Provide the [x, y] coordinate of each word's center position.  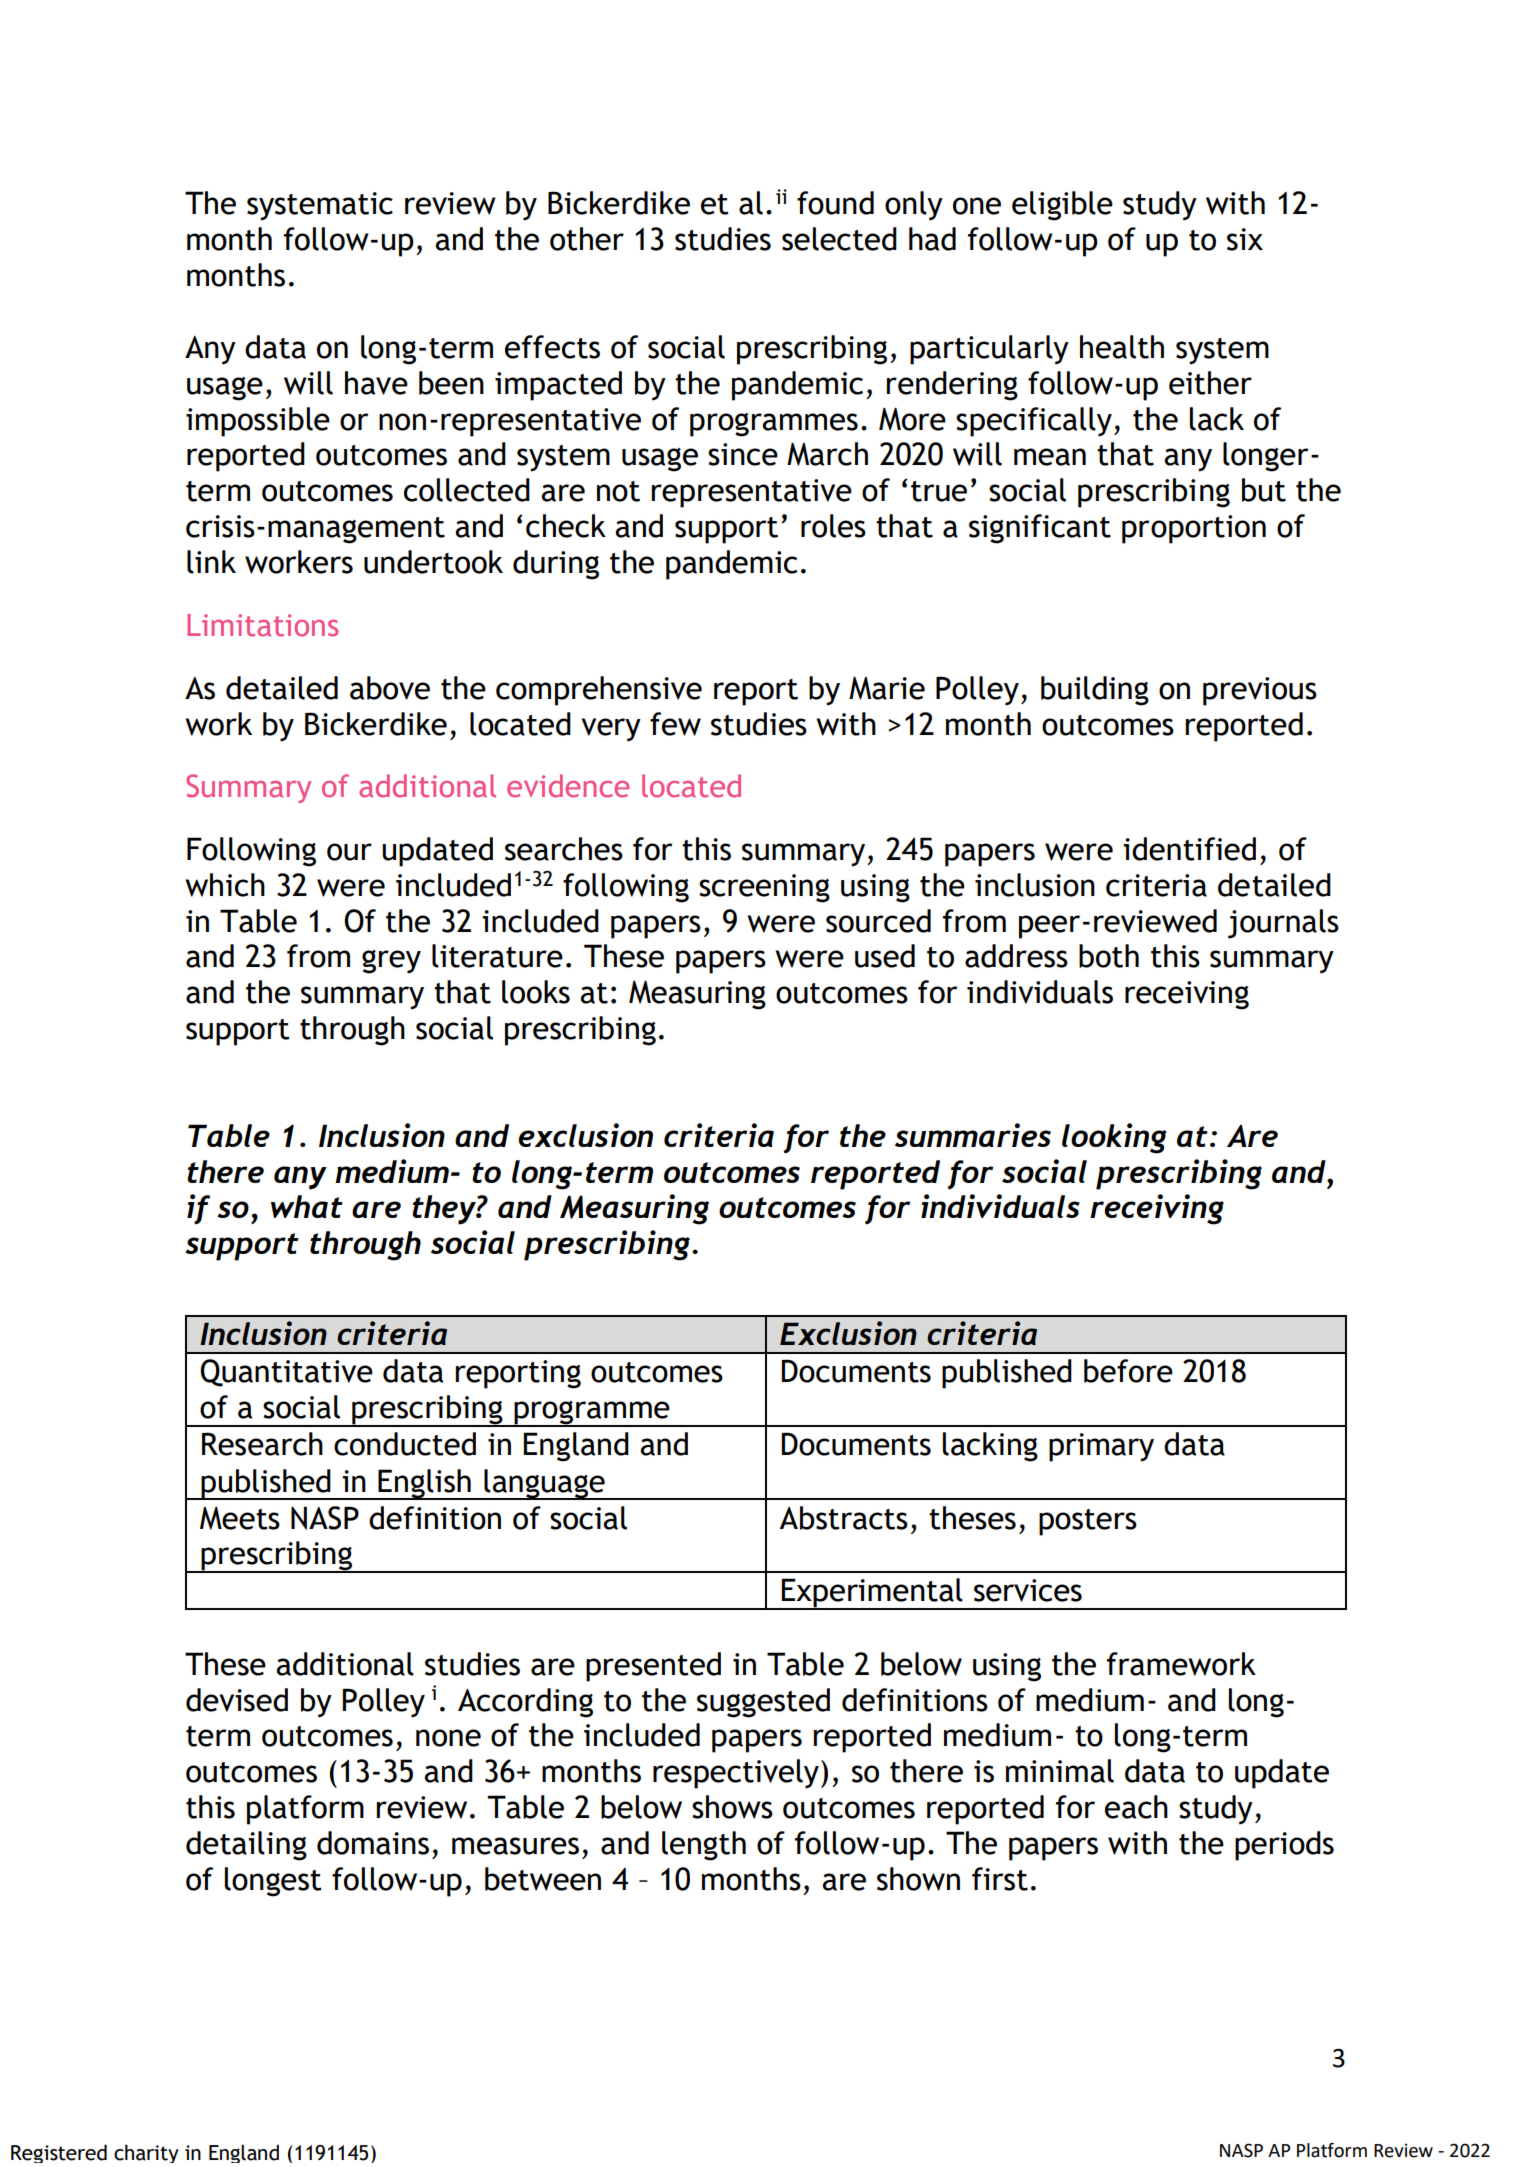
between [543, 1879]
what [307, 1206]
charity [146, 2153]
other [587, 239]
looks [536, 992]
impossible [258, 422]
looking [1114, 1138]
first [1000, 1879]
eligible [1062, 206]
